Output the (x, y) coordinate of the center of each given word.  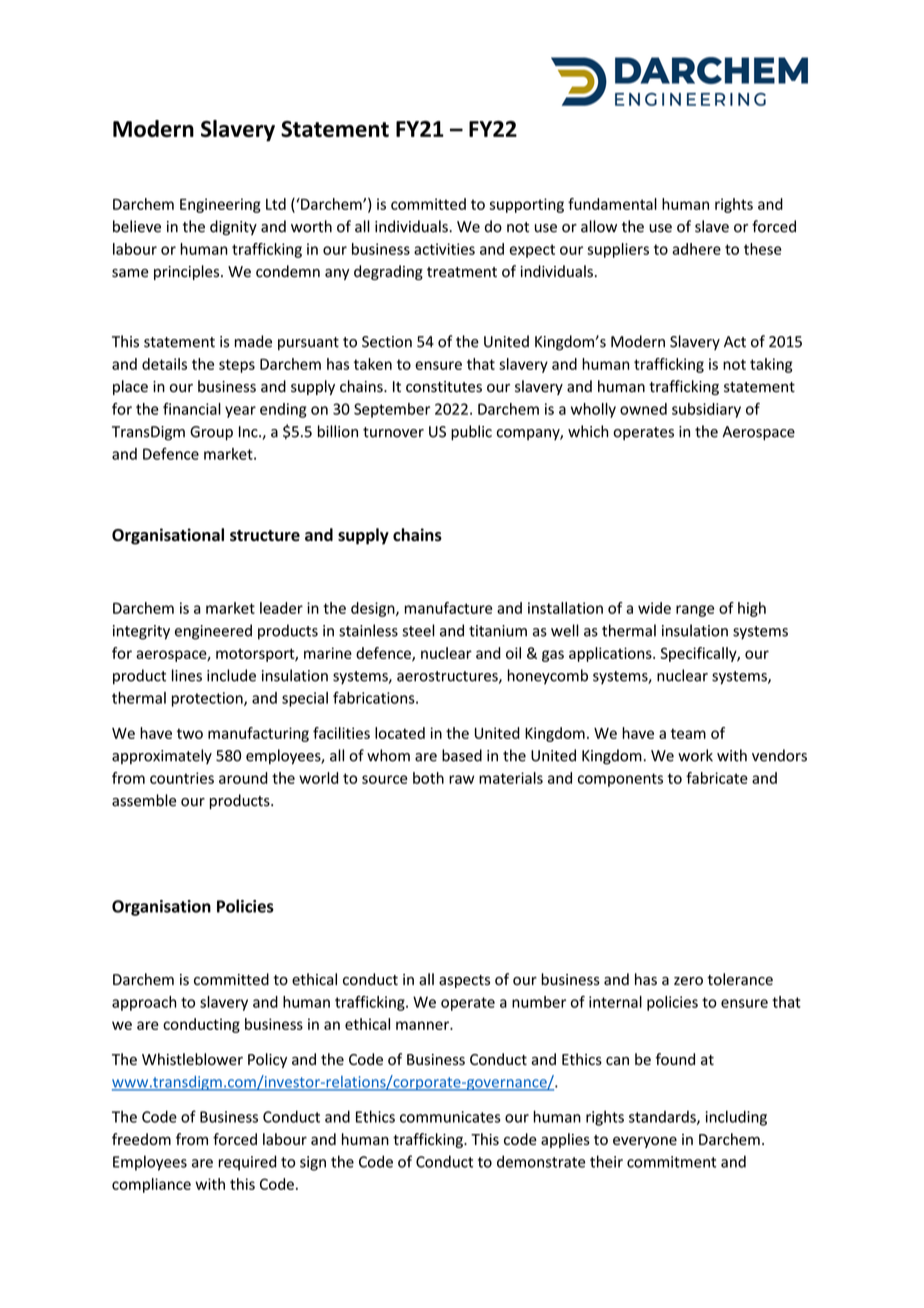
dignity (233, 228)
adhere (696, 249)
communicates (450, 1117)
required (247, 1163)
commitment (671, 1162)
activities (444, 249)
